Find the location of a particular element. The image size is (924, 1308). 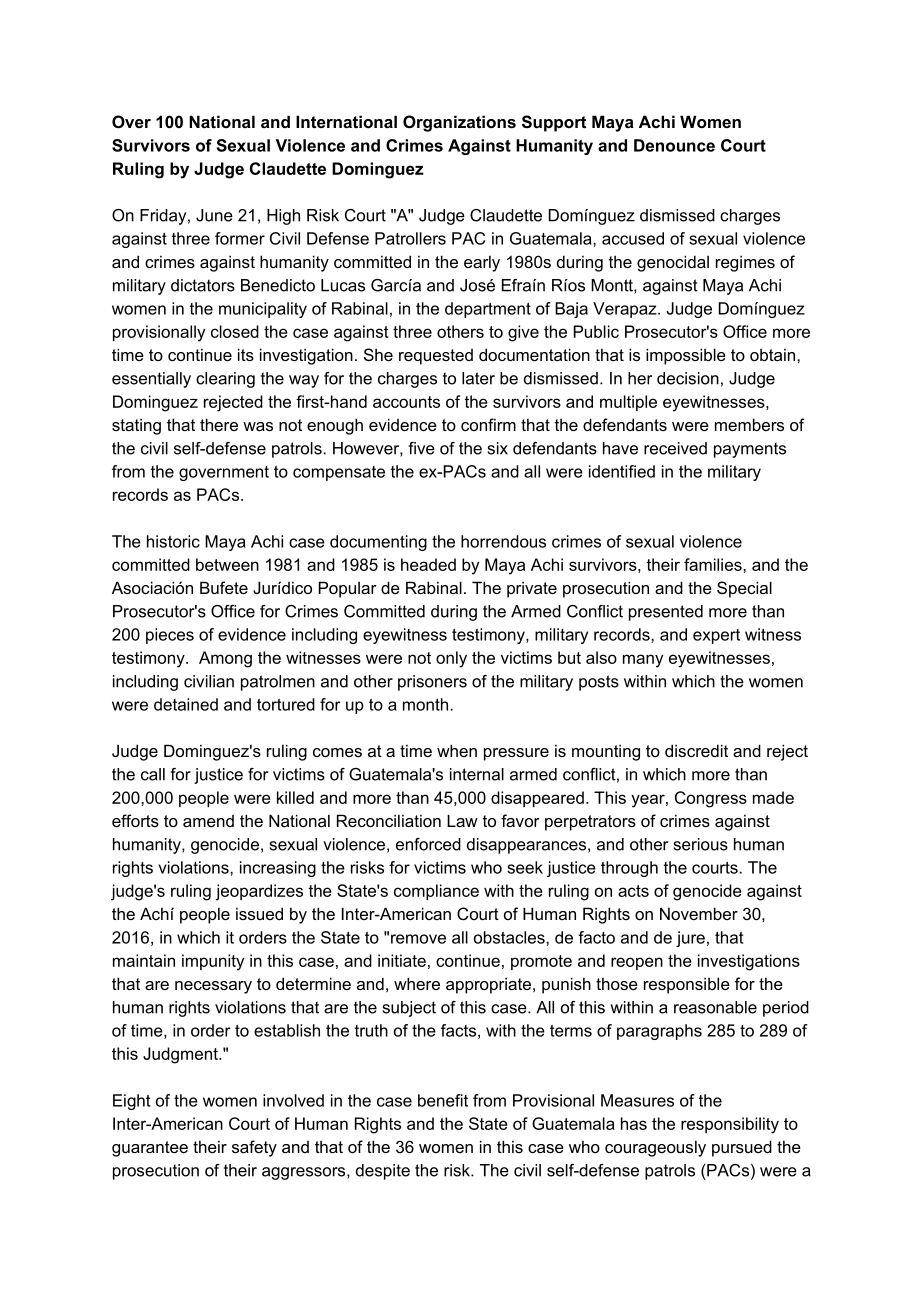

there is located at coordinates (219, 424).
